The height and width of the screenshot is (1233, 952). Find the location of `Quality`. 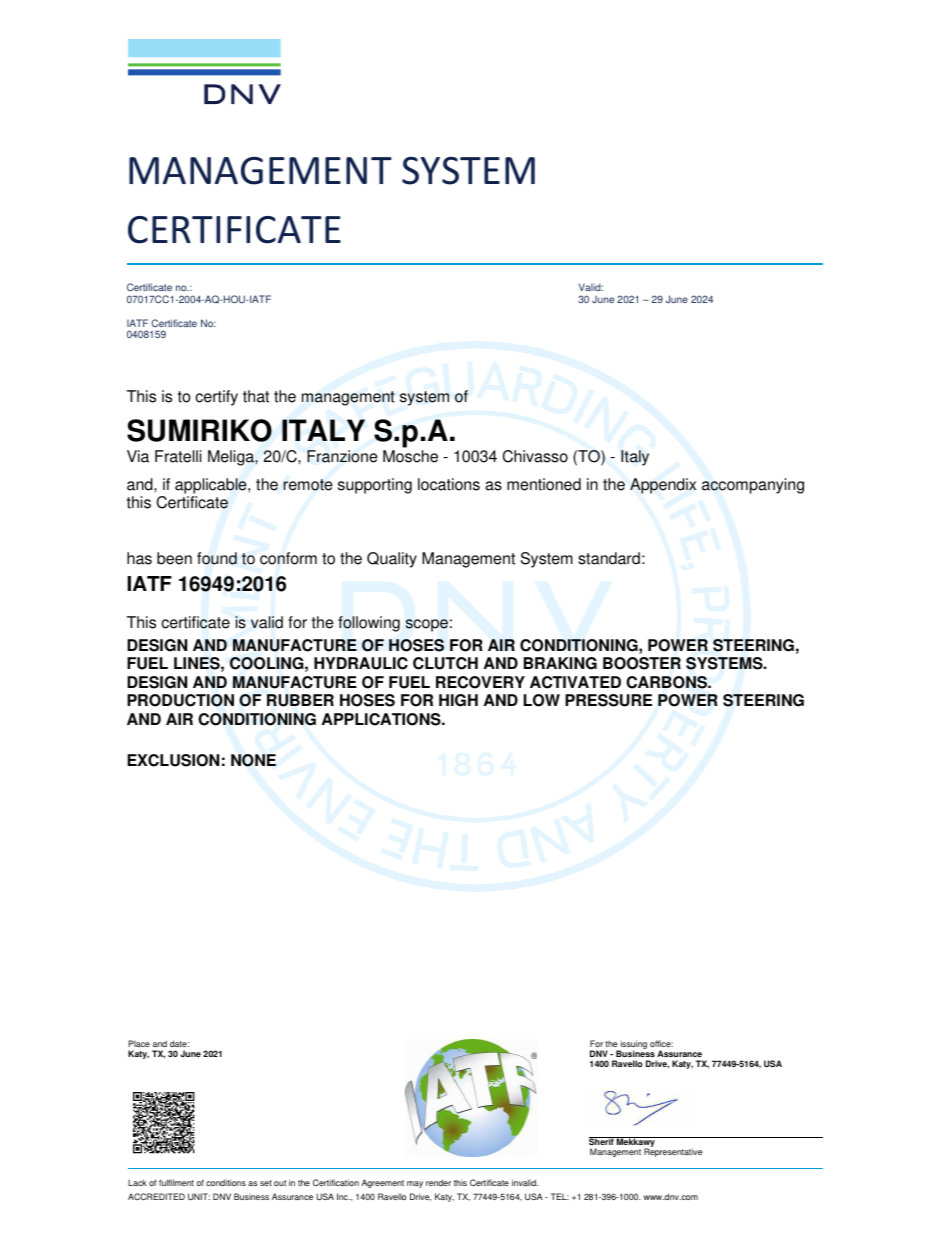

Quality is located at coordinates (392, 560).
